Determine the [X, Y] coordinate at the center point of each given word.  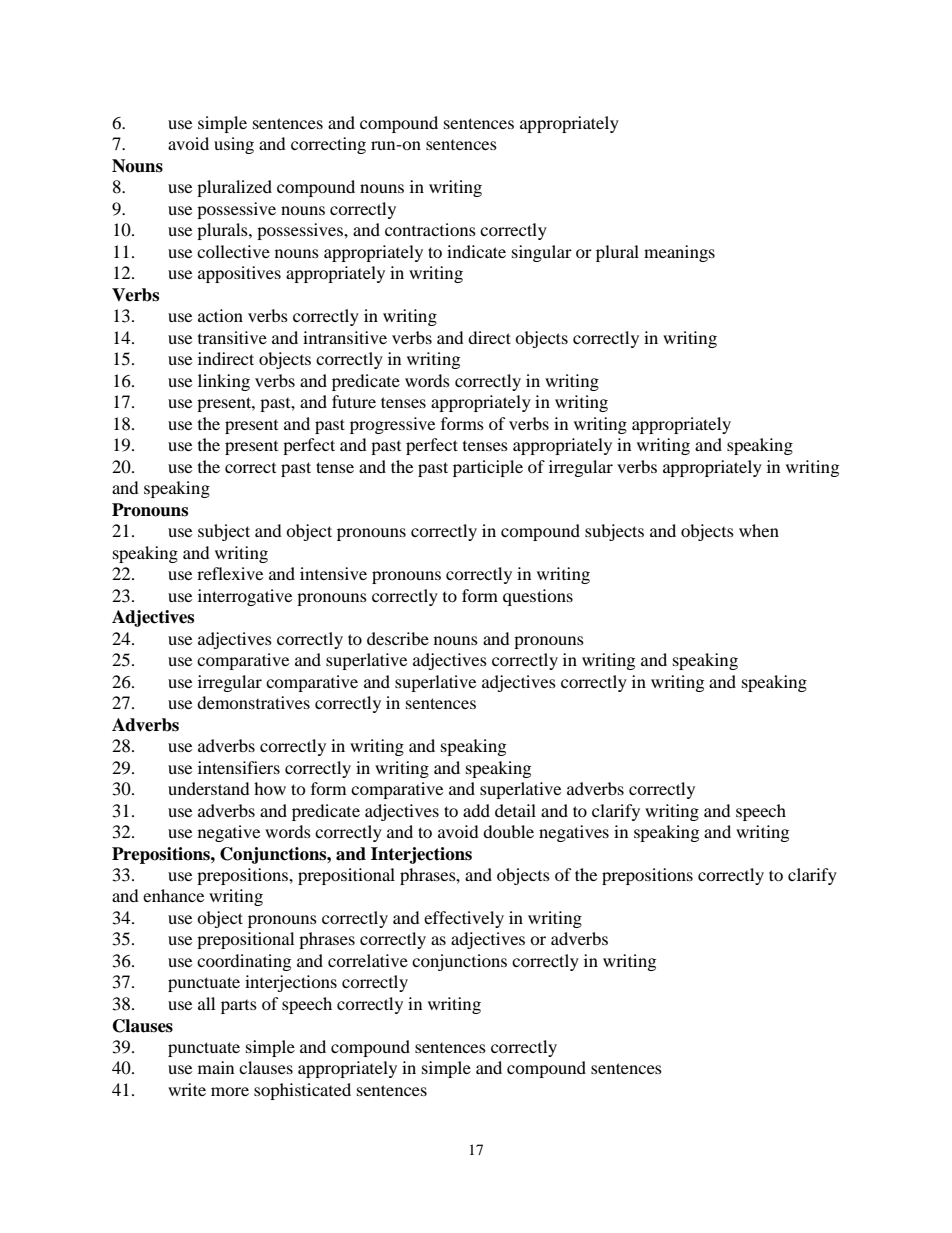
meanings [679, 253]
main [216, 1067]
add [476, 810]
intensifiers [239, 767]
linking [224, 382]
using [234, 145]
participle [488, 468]
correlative [368, 960]
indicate [476, 251]
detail [515, 810]
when [759, 530]
